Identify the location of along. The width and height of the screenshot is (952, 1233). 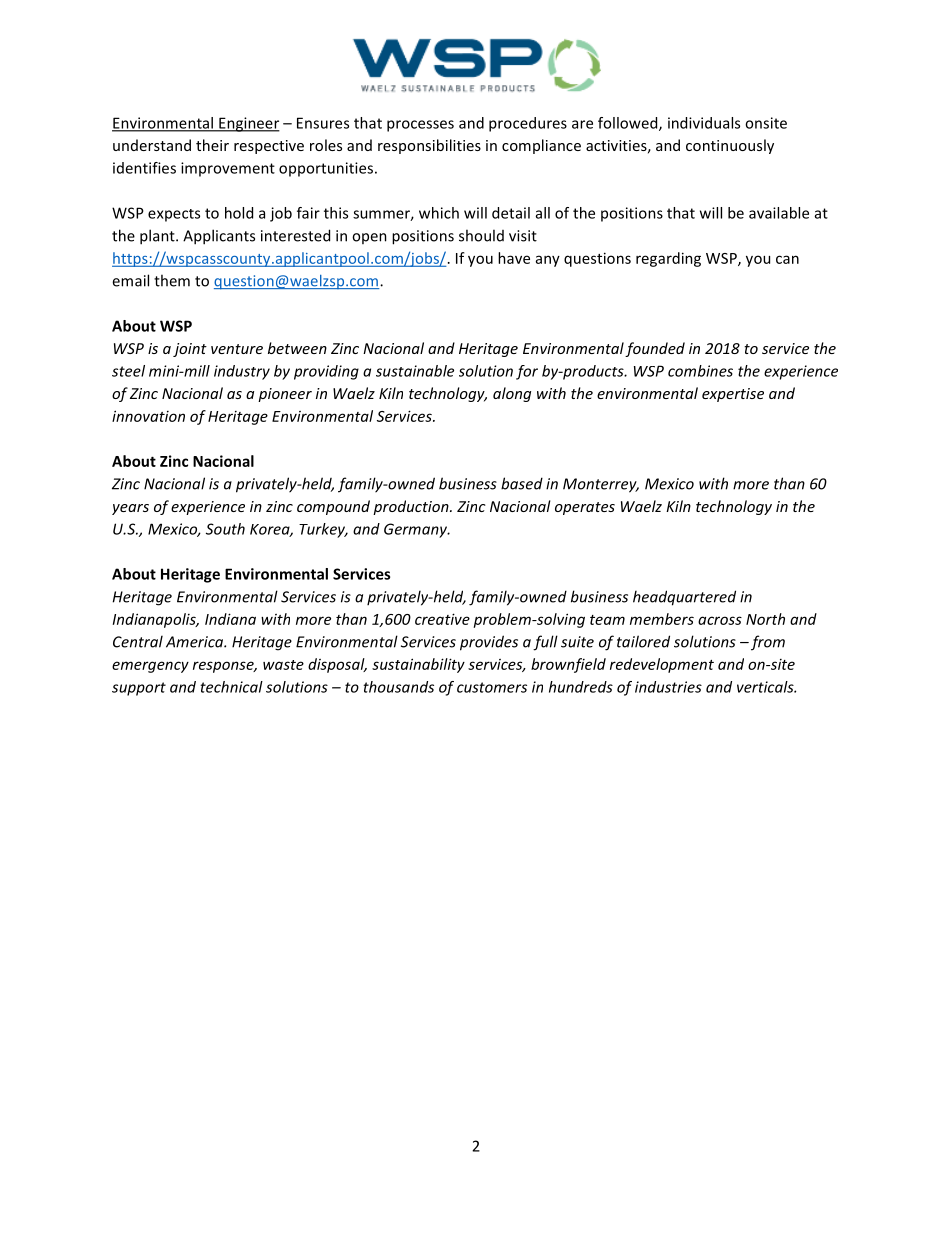
(512, 394).
